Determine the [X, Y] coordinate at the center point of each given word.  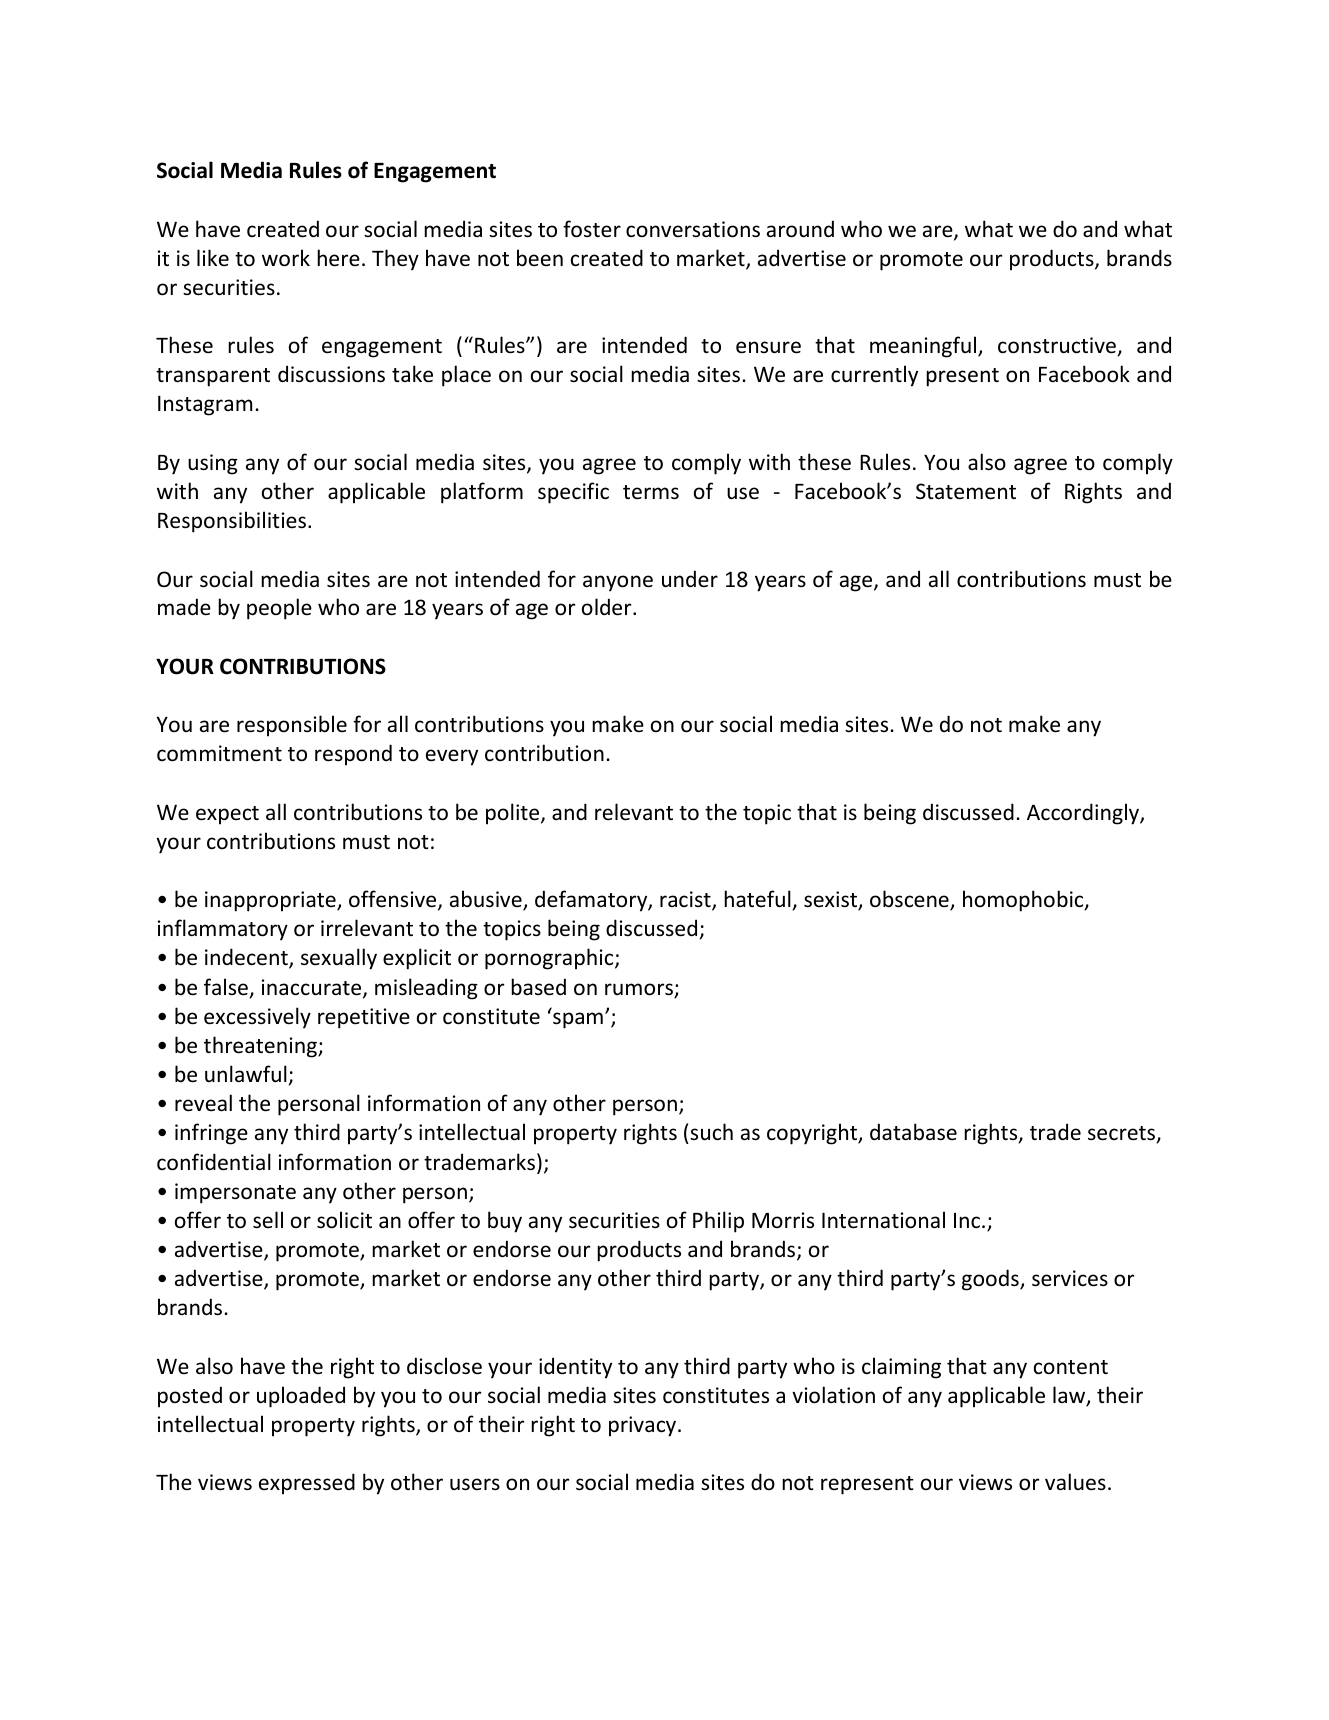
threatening [261, 1047]
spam [578, 1020]
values [1075, 1482]
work [286, 258]
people [279, 609]
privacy [644, 1426]
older [608, 607]
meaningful [924, 347]
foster [592, 229]
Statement [966, 491]
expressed [307, 1484]
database [913, 1132]
